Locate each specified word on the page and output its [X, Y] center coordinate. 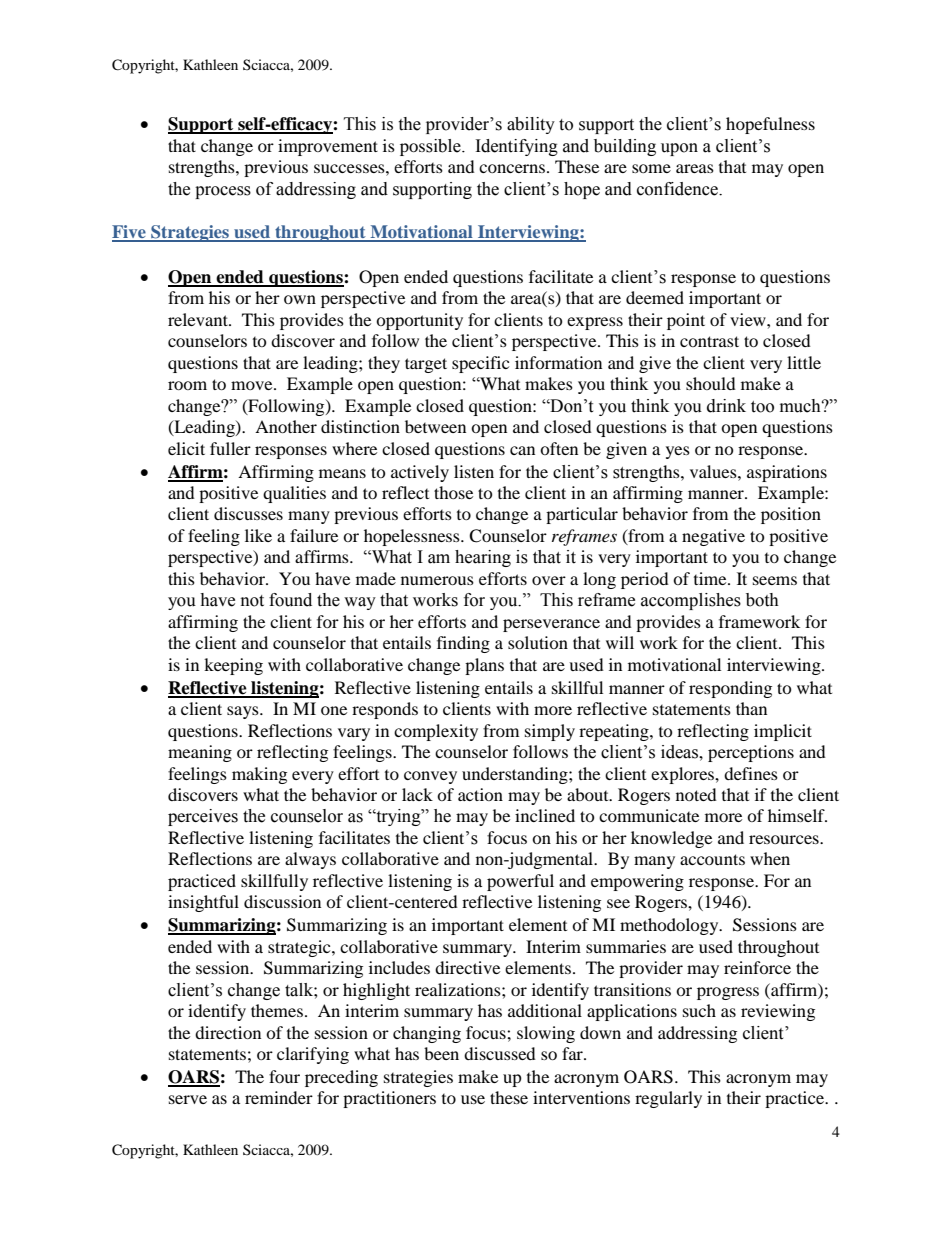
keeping [233, 666]
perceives [203, 817]
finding [463, 644]
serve [188, 1099]
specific [480, 364]
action [480, 794]
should [711, 383]
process [223, 192]
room [187, 385]
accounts [712, 859]
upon [679, 149]
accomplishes [691, 601]
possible [431, 147]
